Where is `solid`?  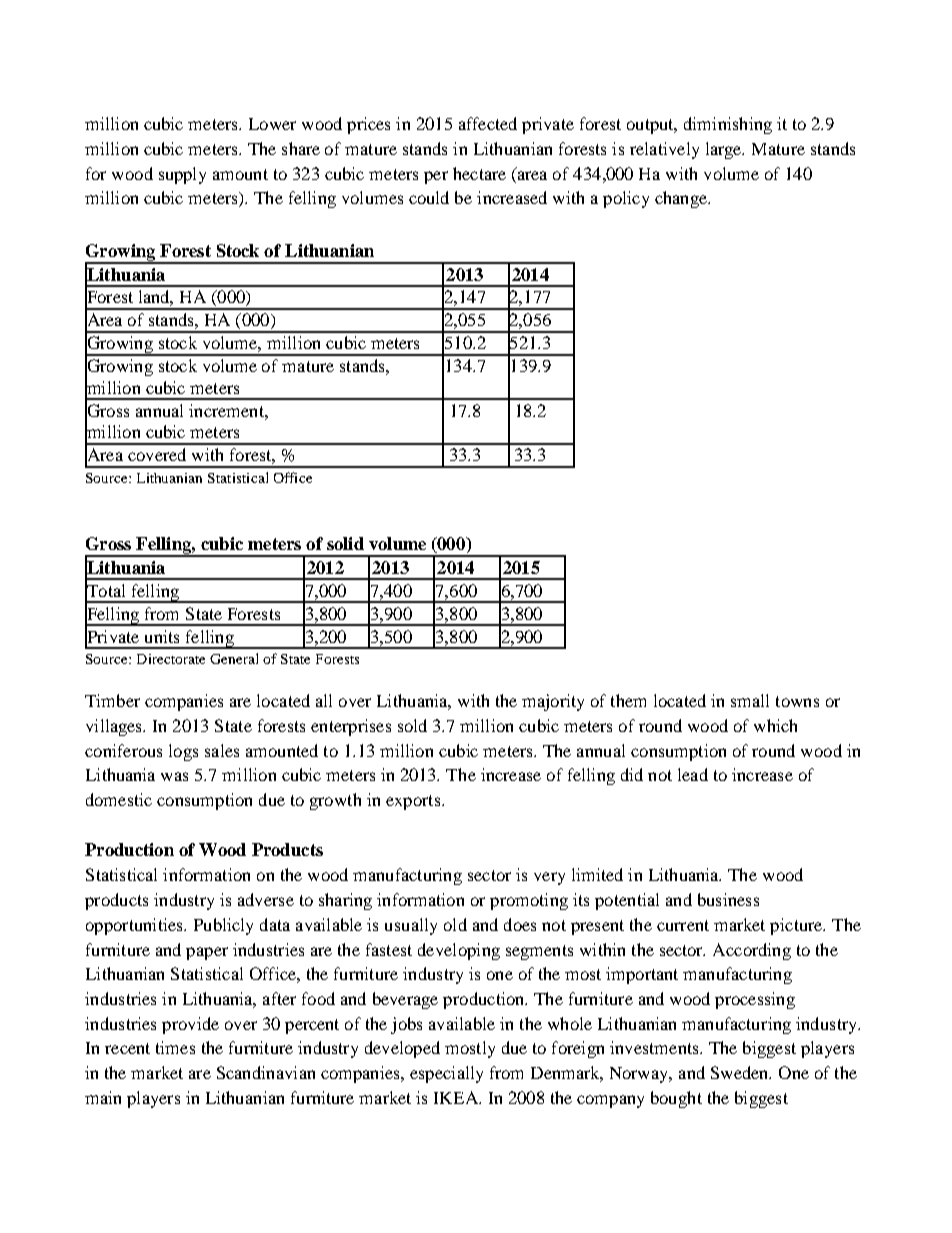
solid is located at coordinates (345, 543).
